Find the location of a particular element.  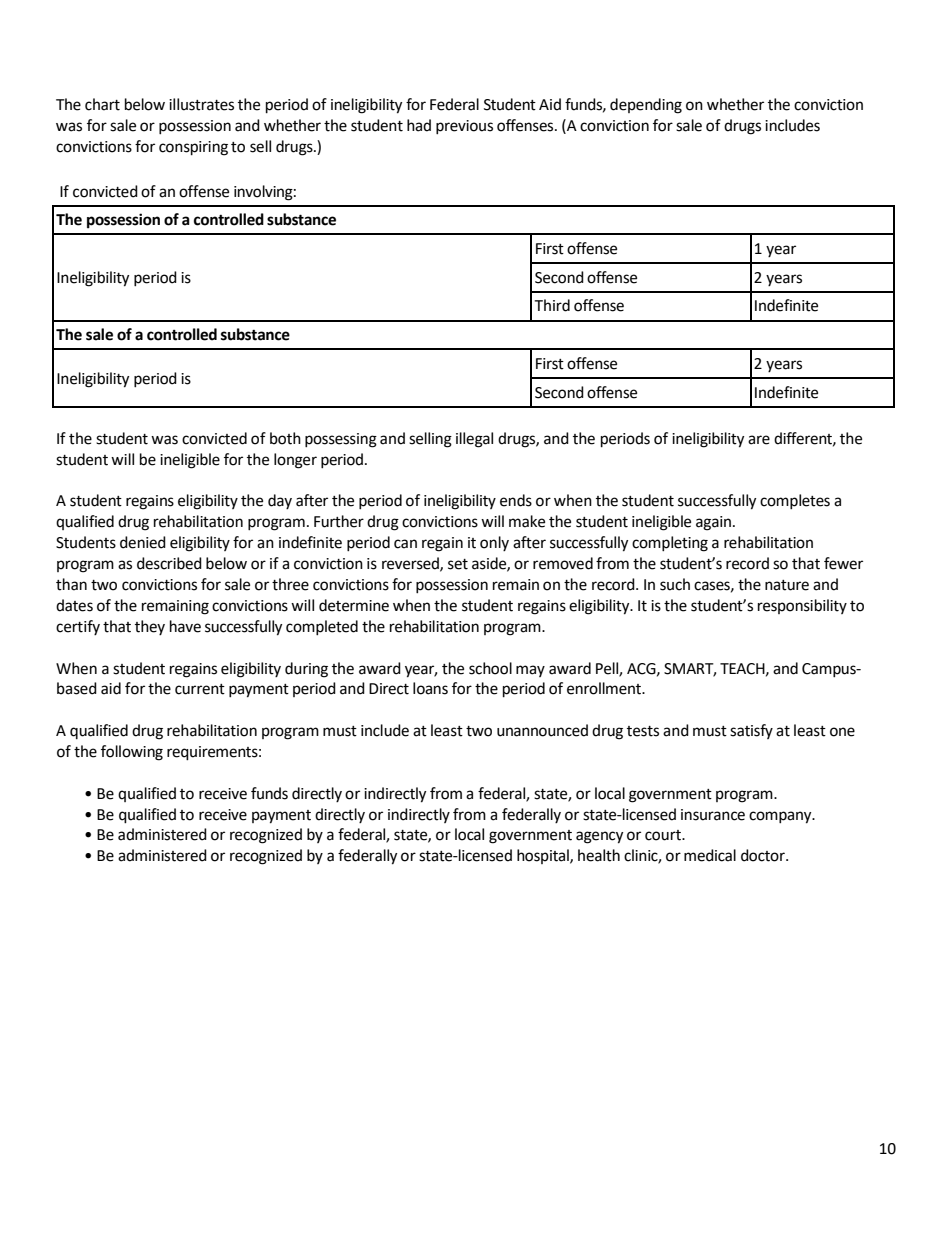

conspiring is located at coordinates (193, 148).
